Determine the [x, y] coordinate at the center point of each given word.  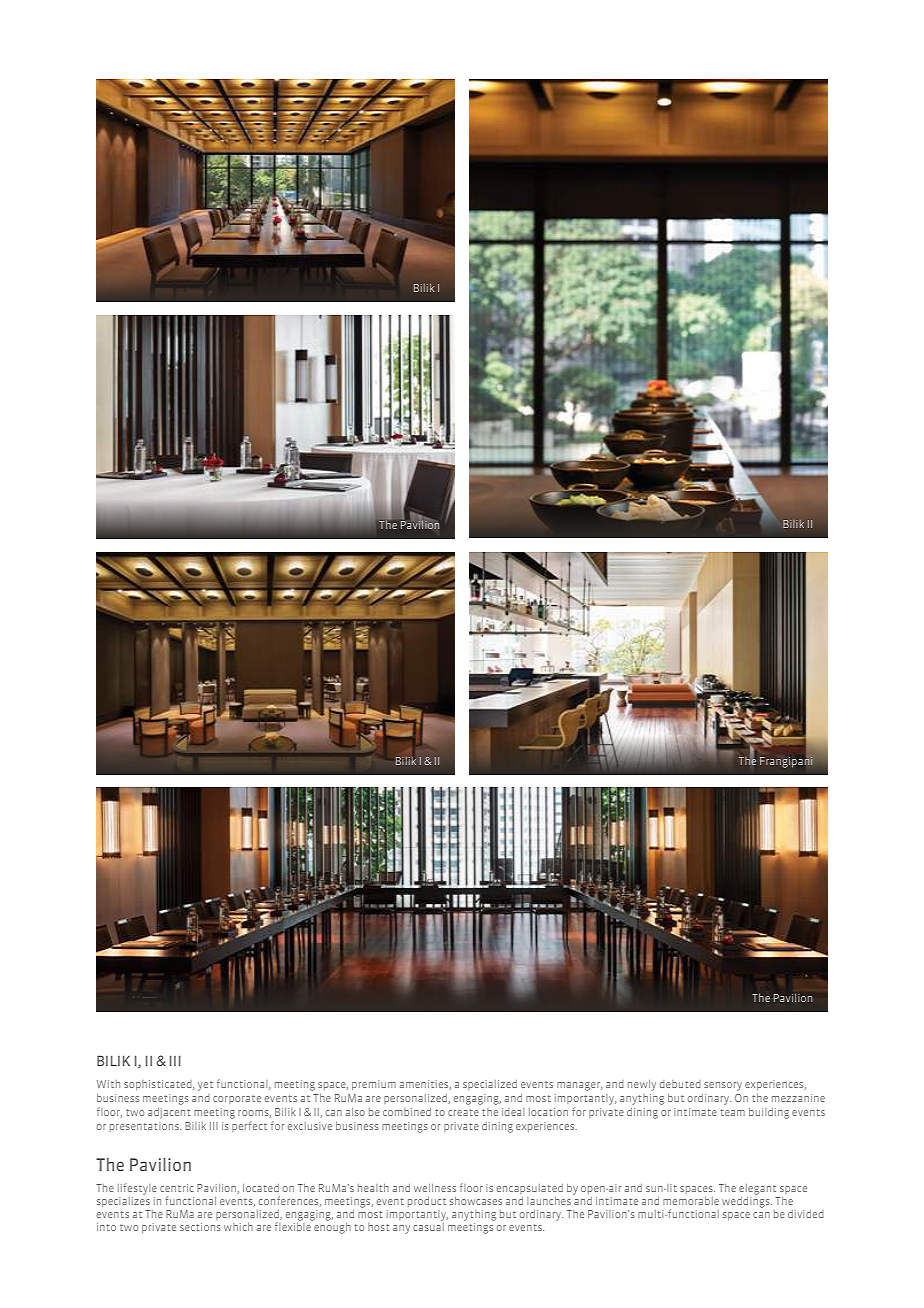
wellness [435, 1188]
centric [177, 1188]
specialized [490, 1085]
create [463, 1112]
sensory [723, 1086]
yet [205, 1086]
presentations [145, 1127]
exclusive [310, 1126]
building [769, 1113]
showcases [476, 1201]
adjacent [169, 1113]
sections [200, 1227]
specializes [123, 1200]
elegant [757, 1189]
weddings [747, 1201]
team [732, 1112]
